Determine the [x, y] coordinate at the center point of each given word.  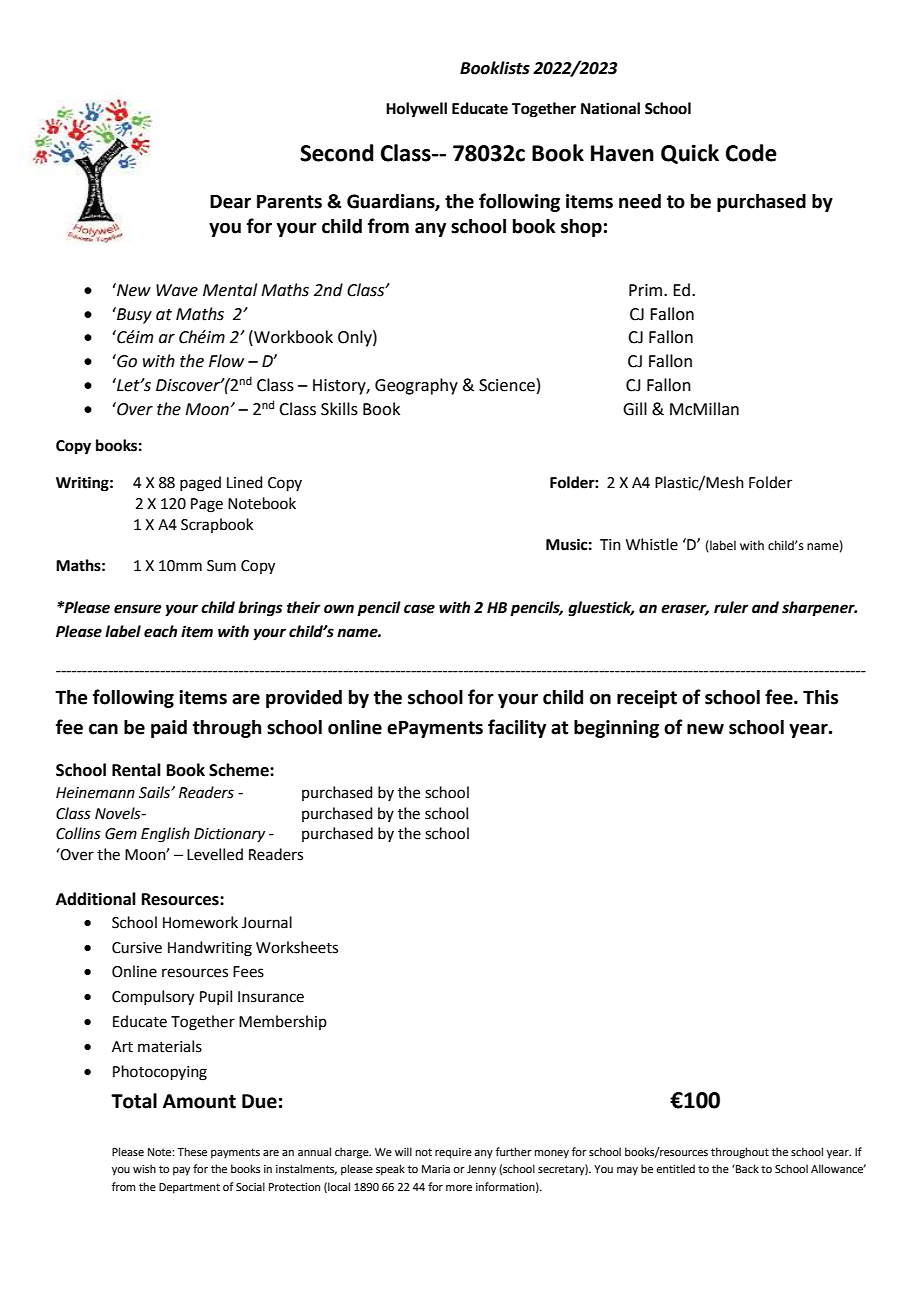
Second [337, 153]
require [453, 1153]
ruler [731, 607]
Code [751, 153]
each [160, 631]
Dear [230, 201]
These [192, 1151]
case [419, 609]
